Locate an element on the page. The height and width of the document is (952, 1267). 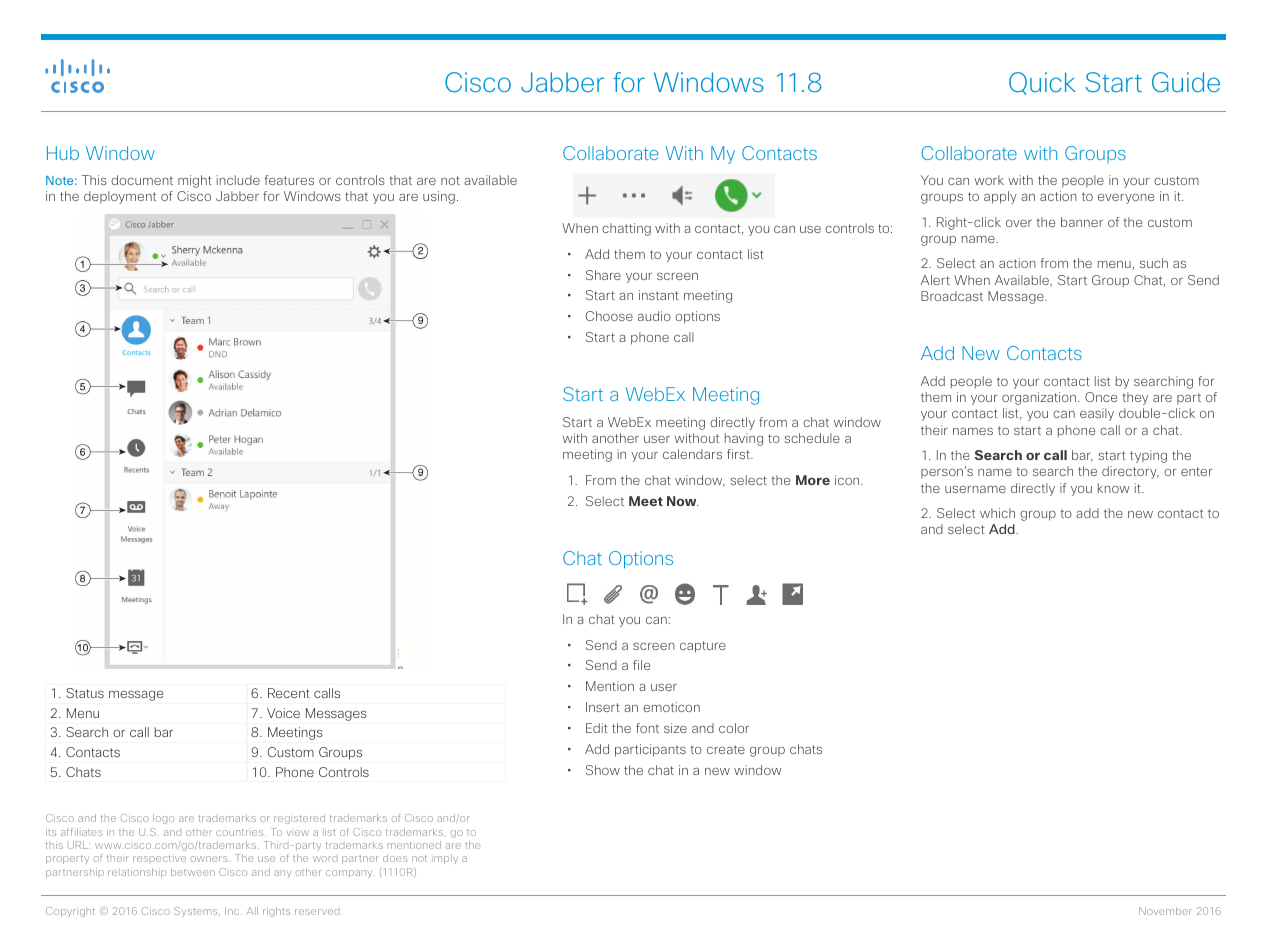
using is located at coordinates (439, 197).
